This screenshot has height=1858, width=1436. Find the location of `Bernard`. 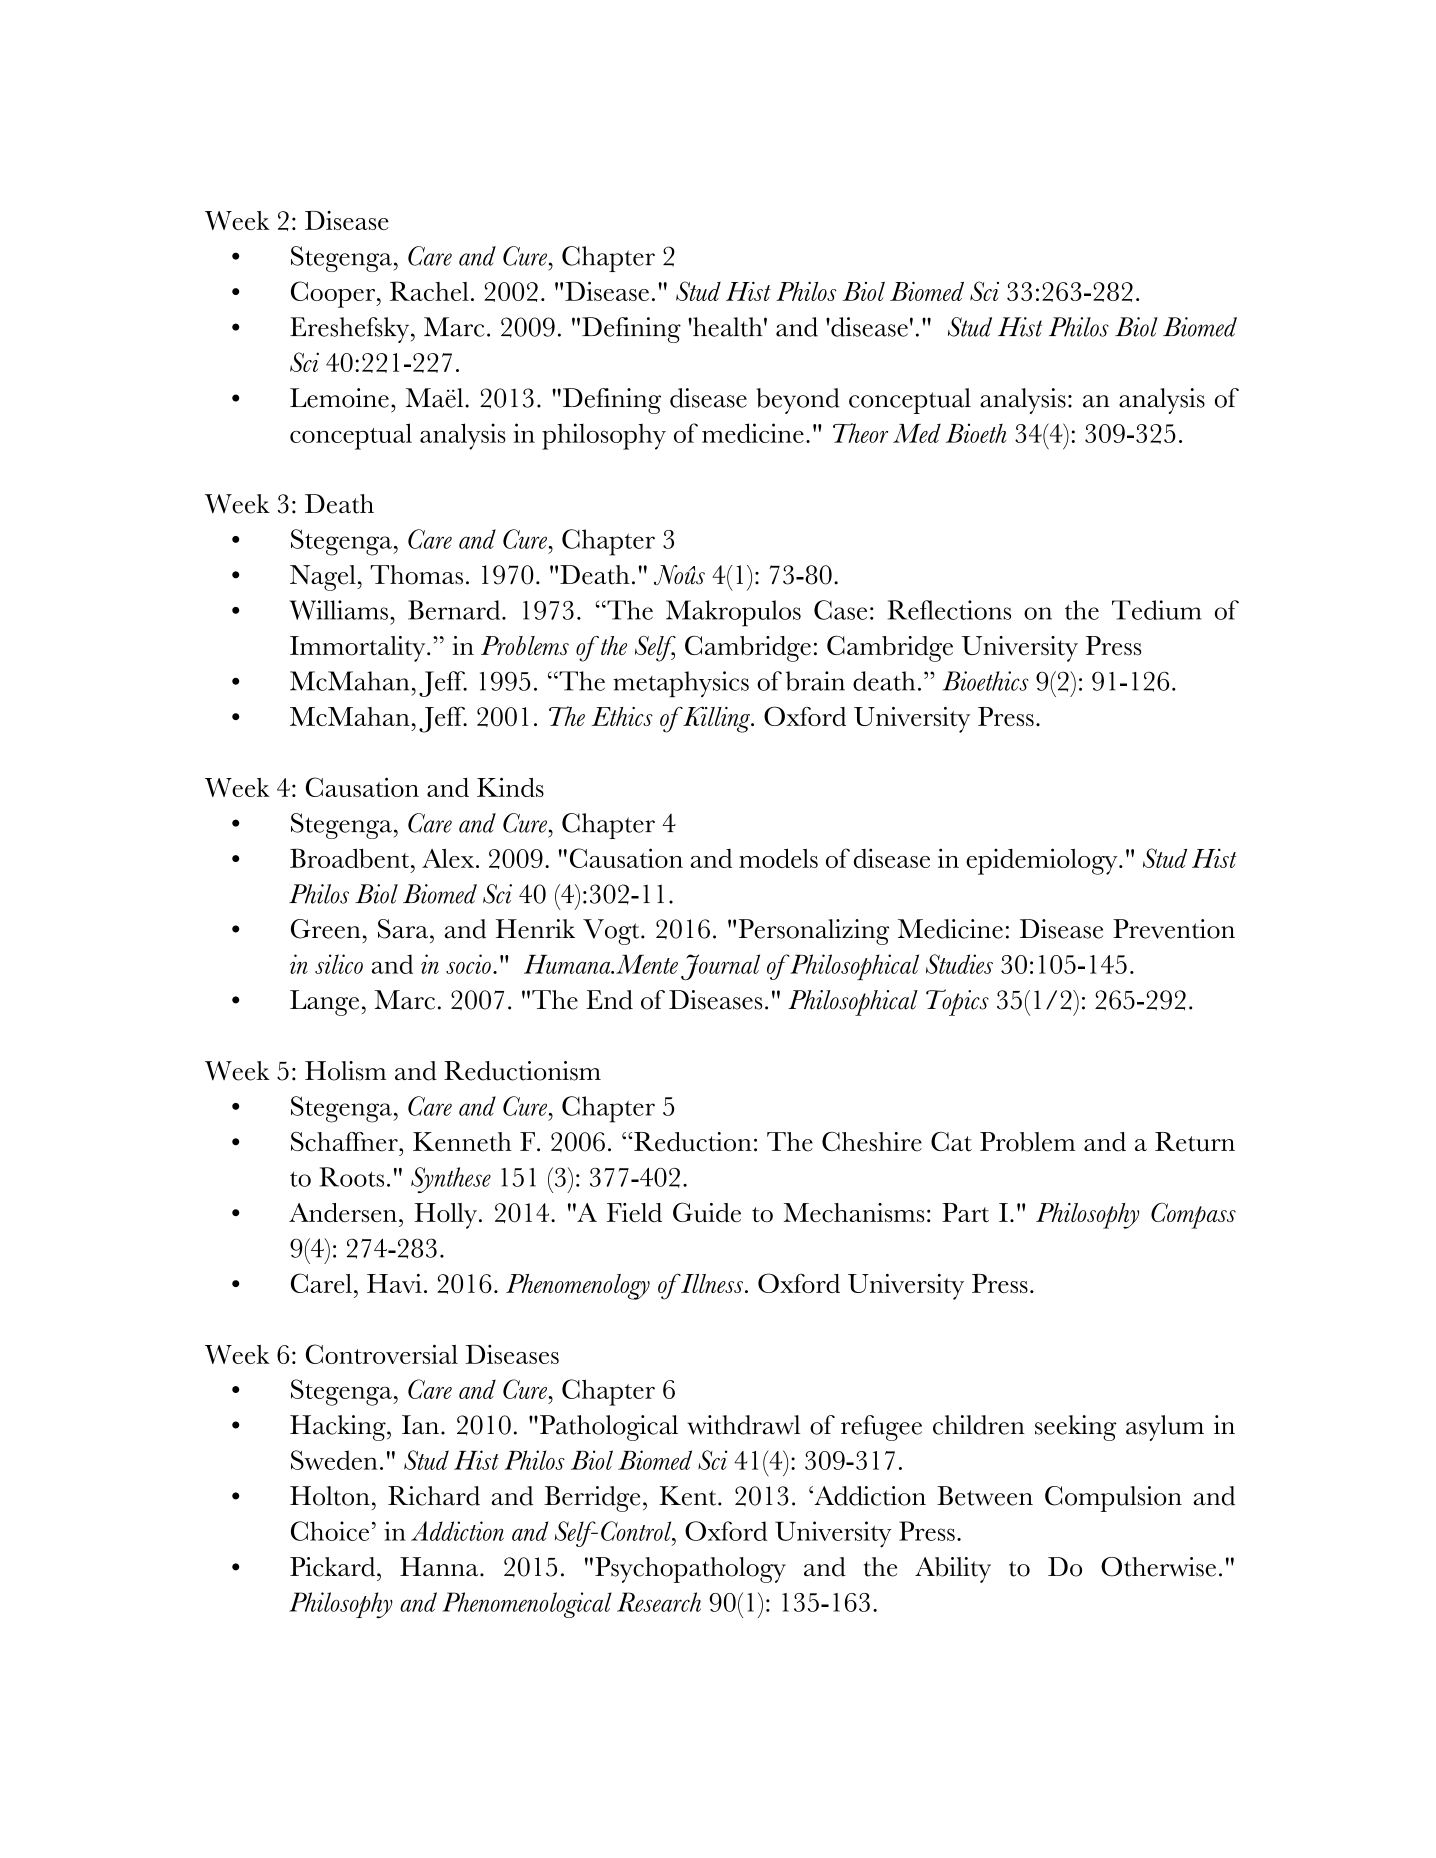

Bernard is located at coordinates (455, 610).
